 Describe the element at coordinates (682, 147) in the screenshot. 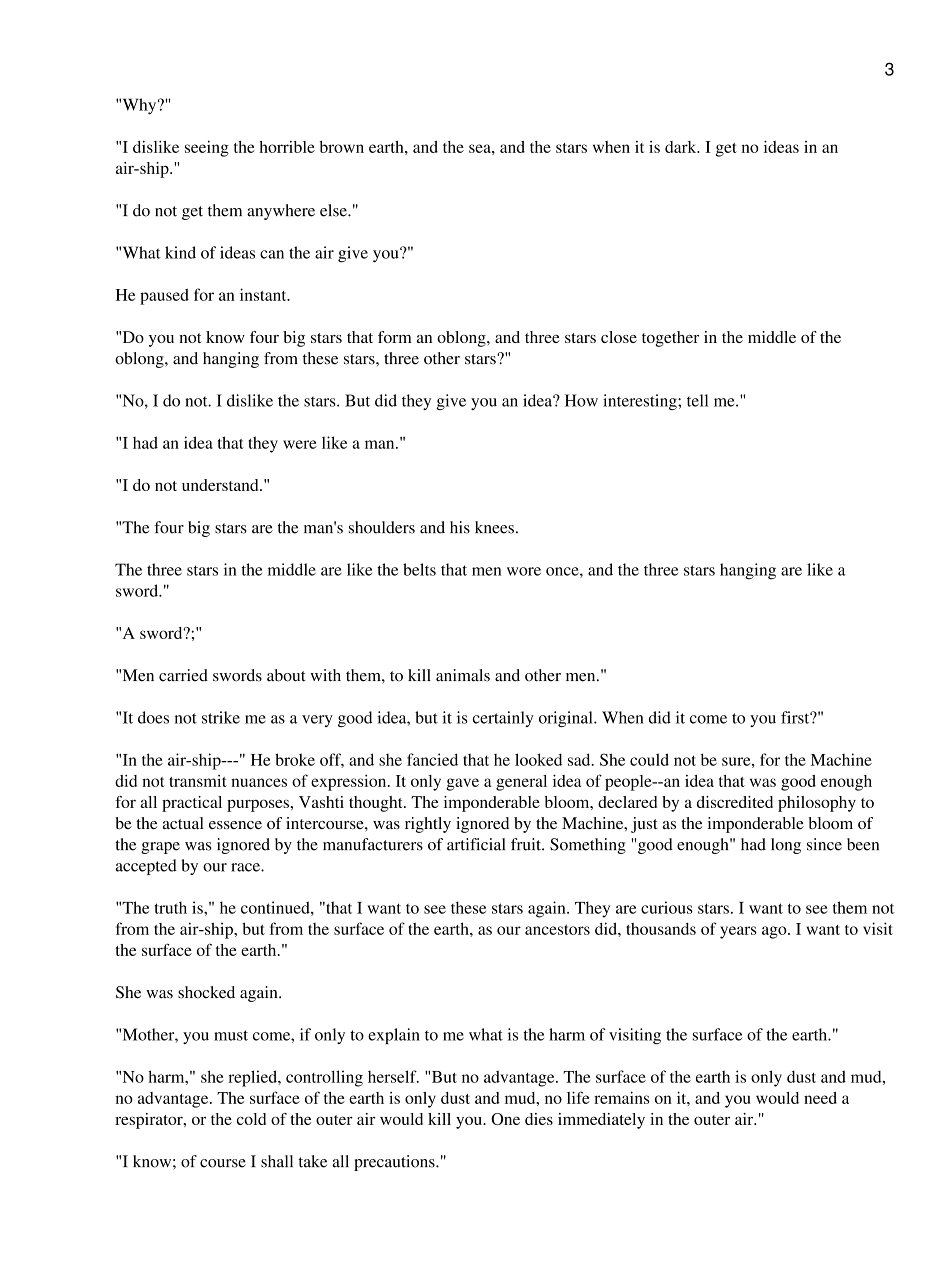

I see `dark` at that location.
